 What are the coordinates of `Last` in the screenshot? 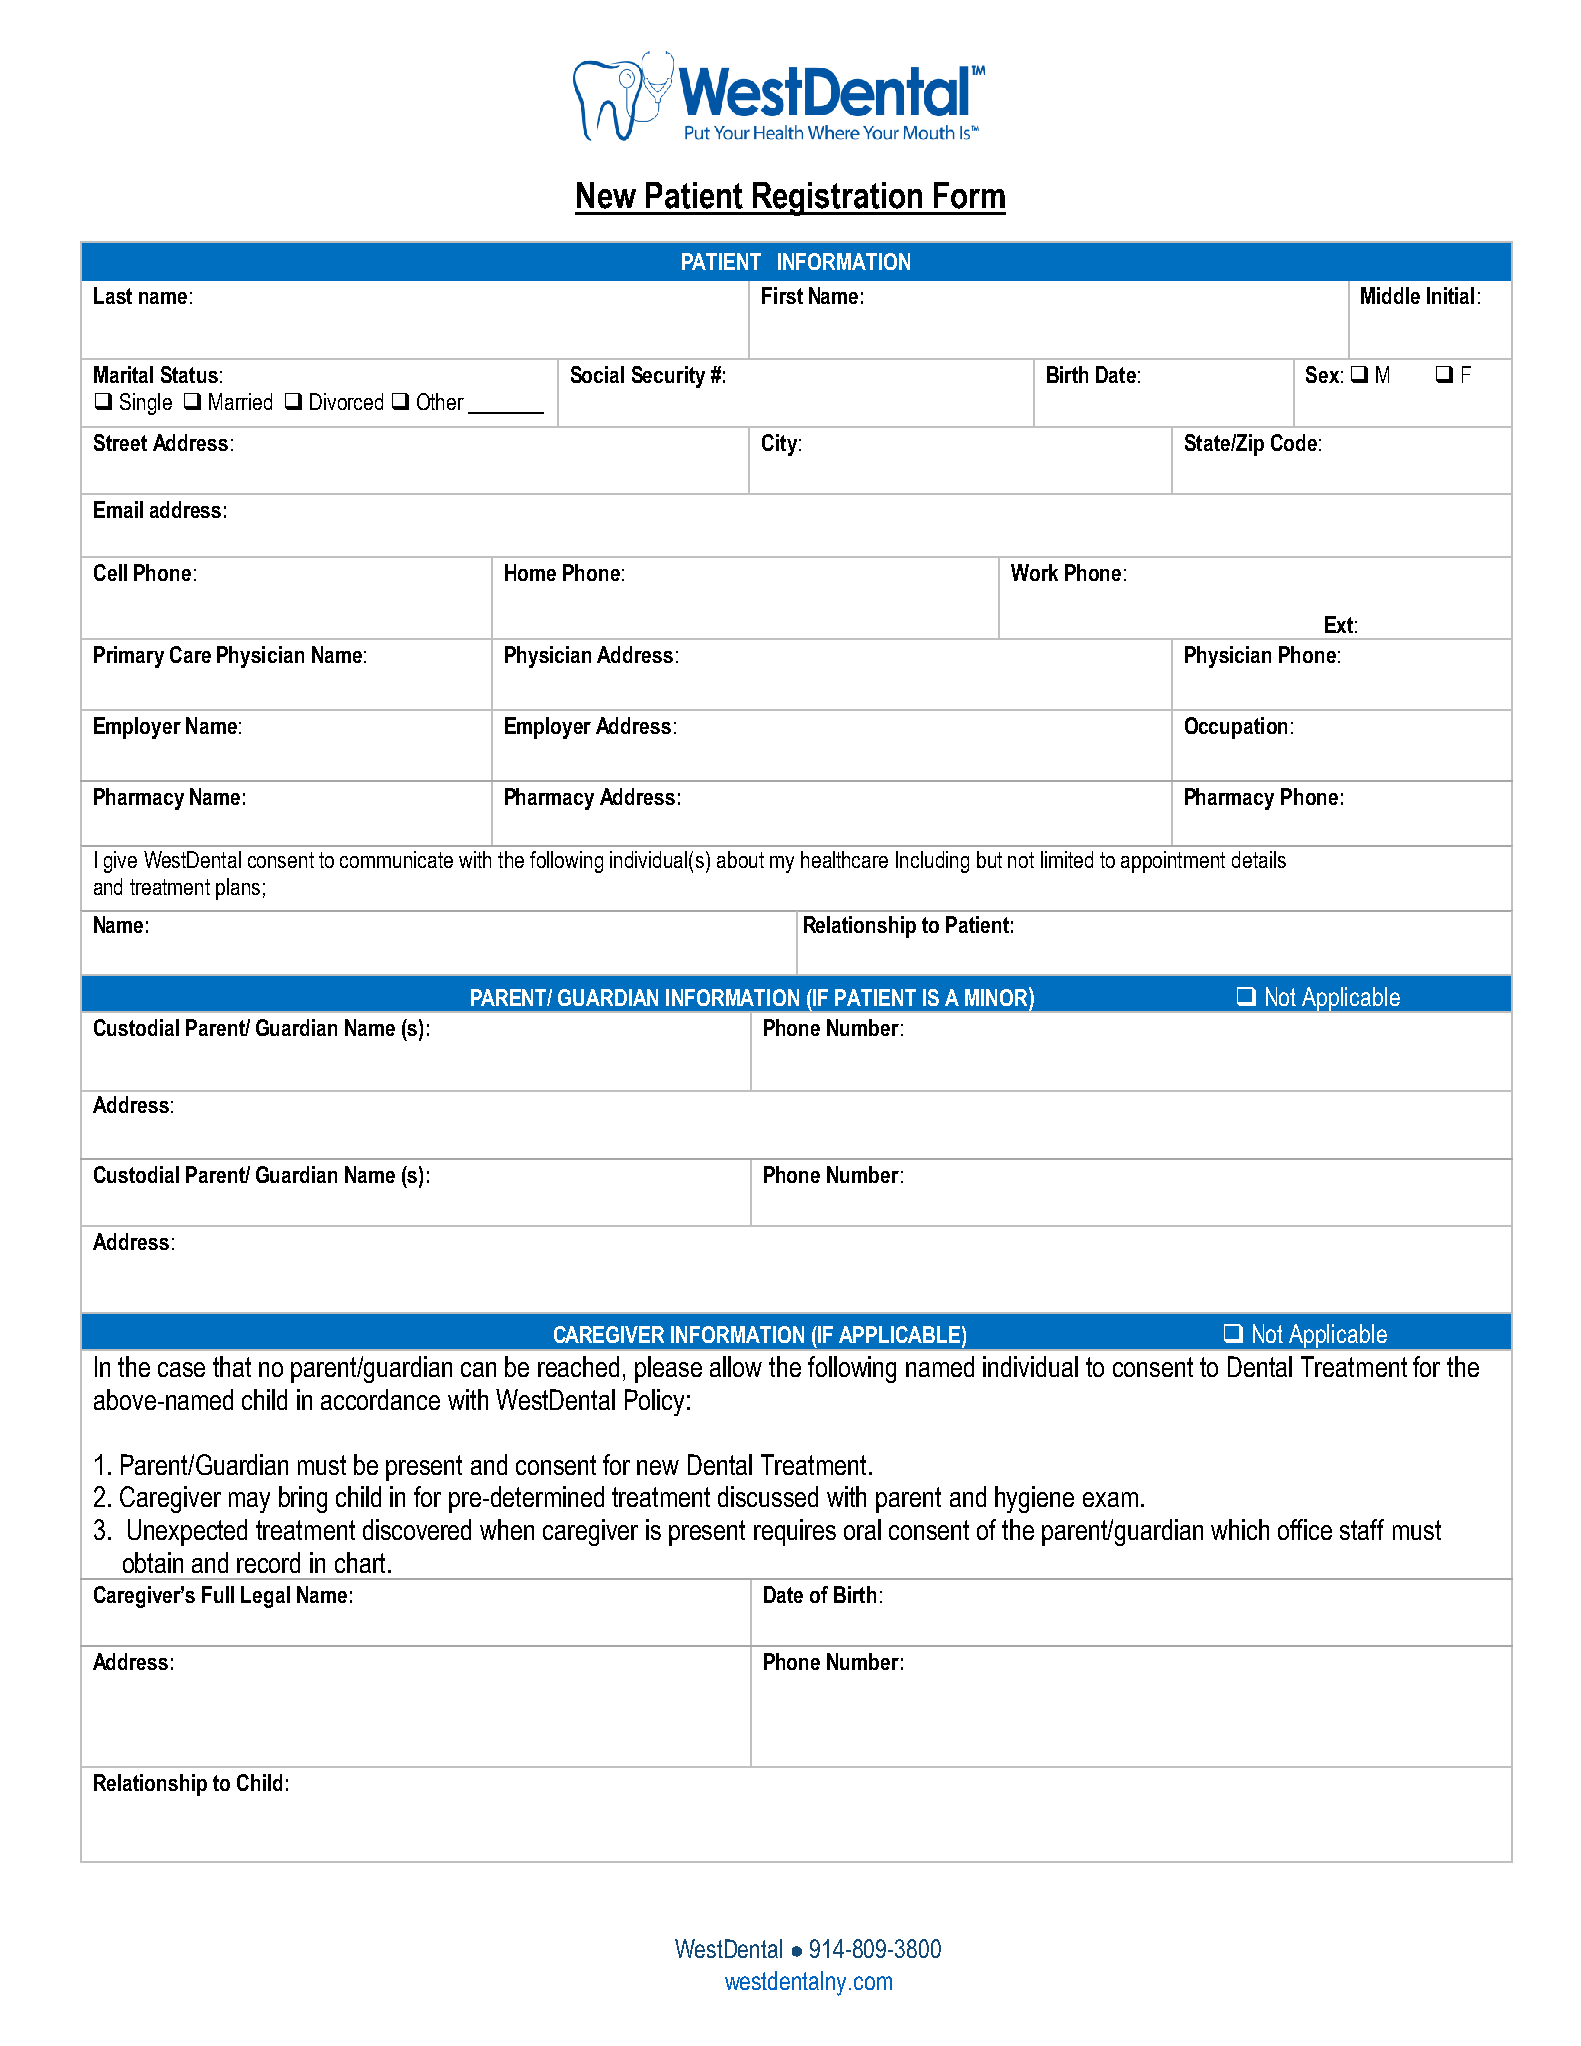 It's located at (113, 295).
